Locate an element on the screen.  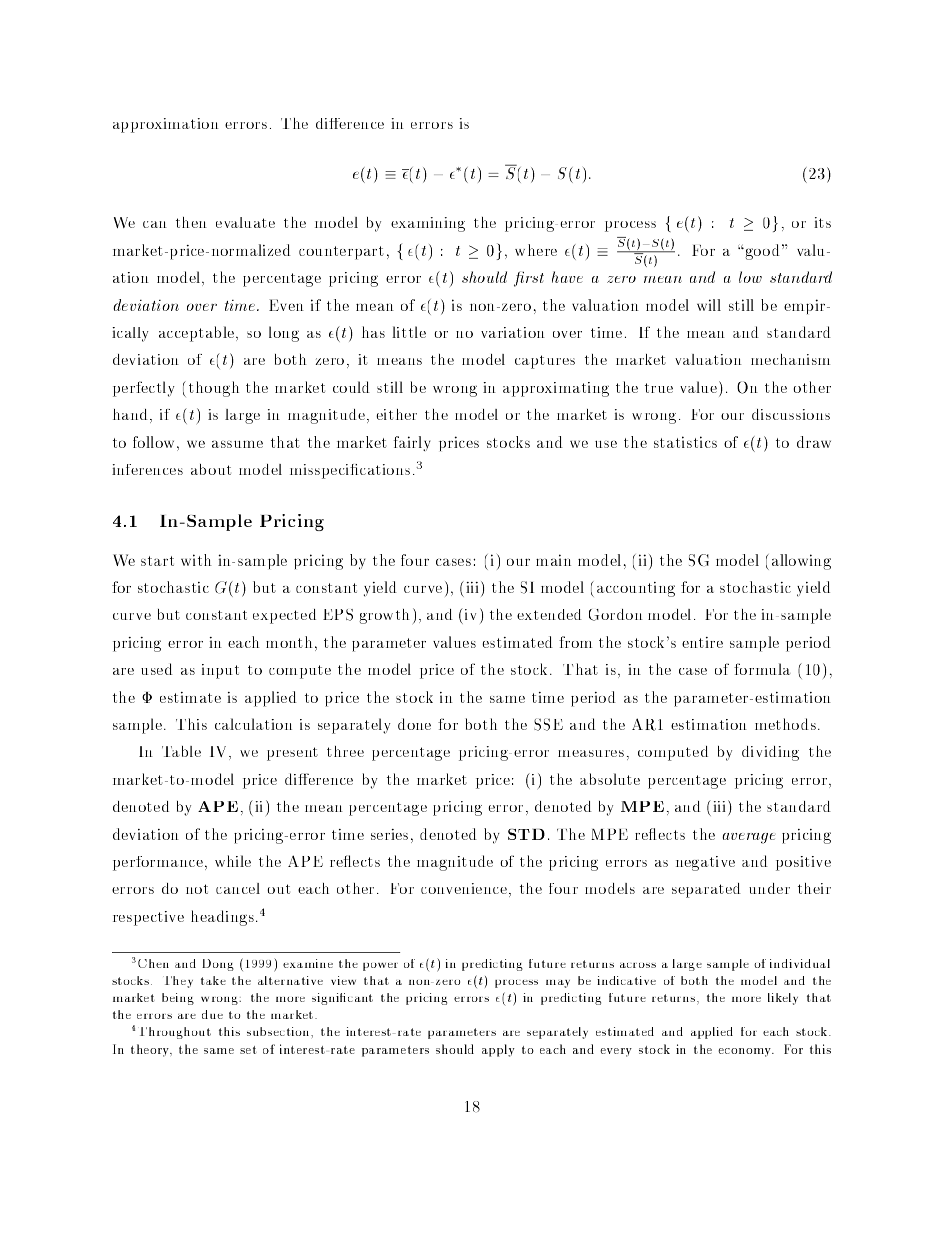
then is located at coordinates (191, 222).
